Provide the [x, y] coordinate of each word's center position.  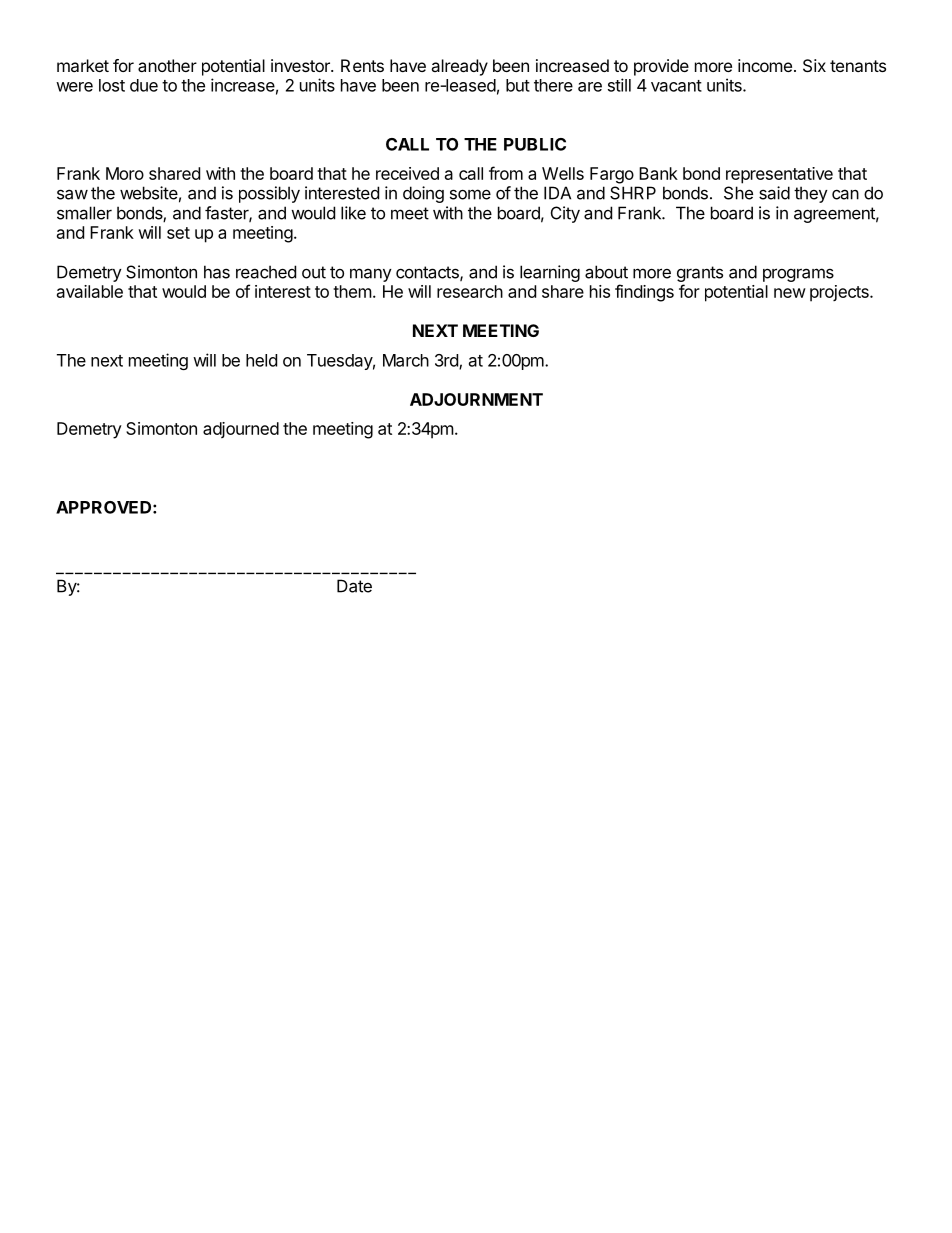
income [765, 65]
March [406, 360]
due [144, 85]
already [459, 67]
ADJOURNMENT [476, 399]
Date [354, 586]
